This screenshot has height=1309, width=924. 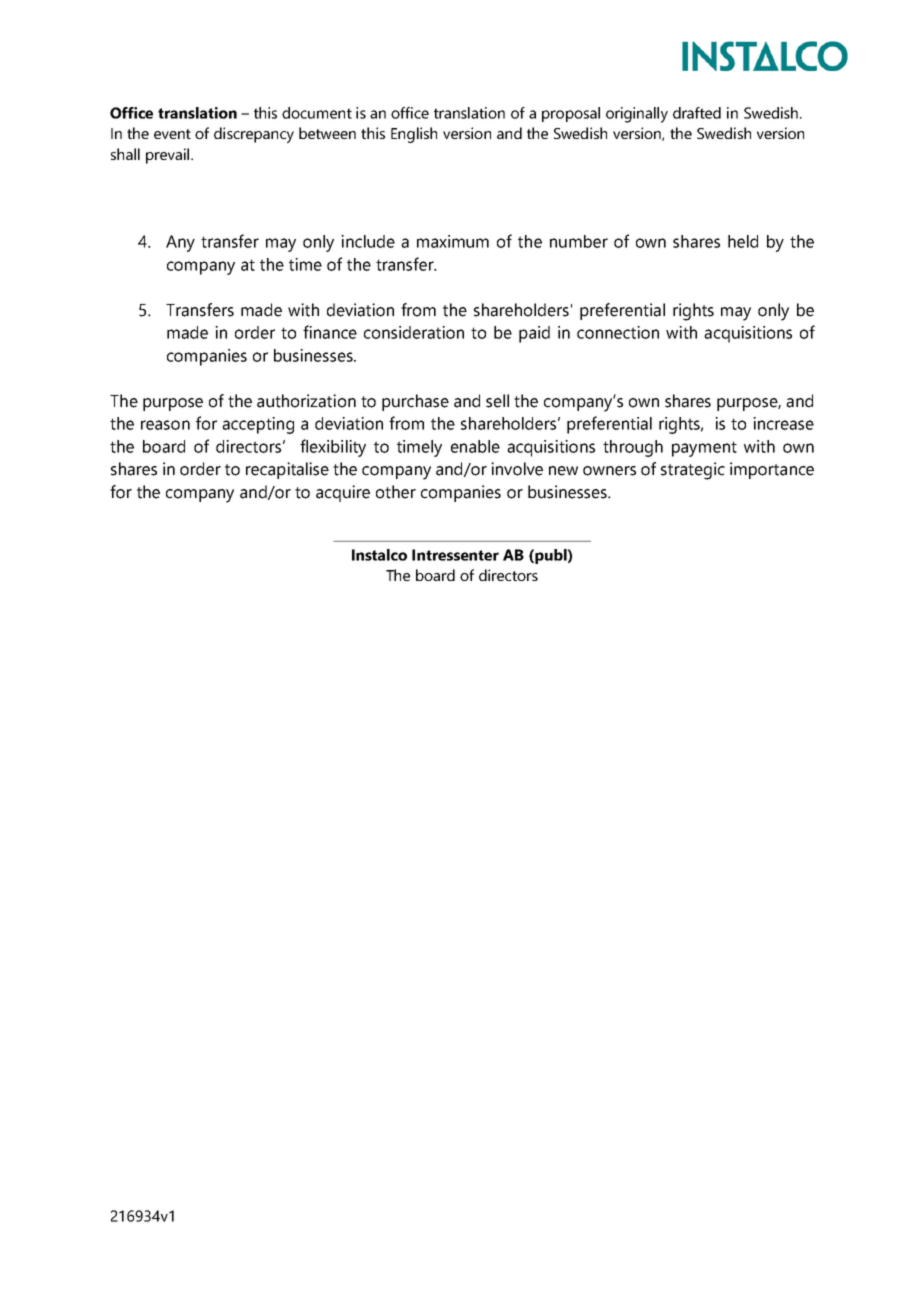 I want to click on drafted, so click(x=697, y=113).
